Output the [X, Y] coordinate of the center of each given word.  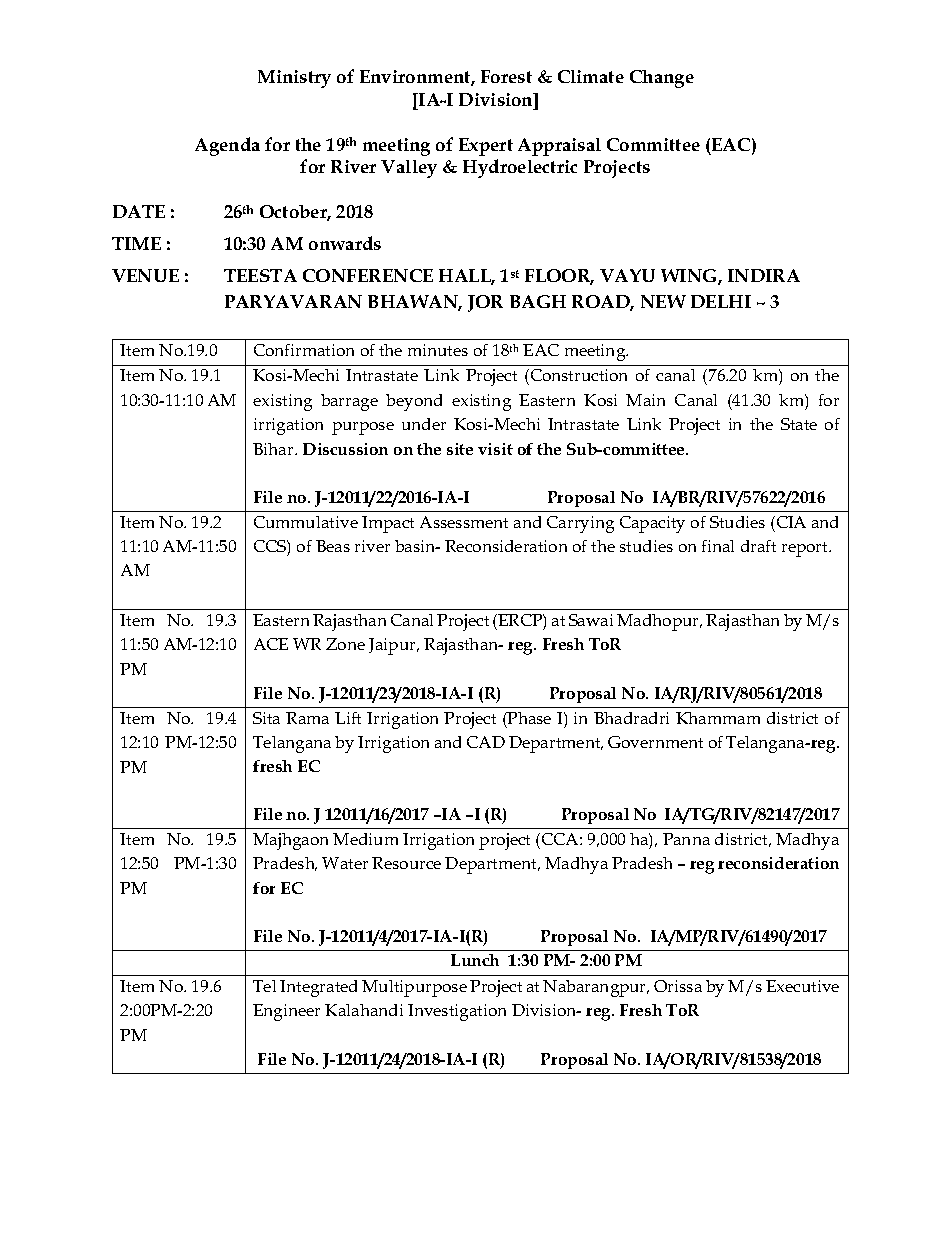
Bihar [274, 449]
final [718, 546]
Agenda [227, 146]
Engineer [286, 1012]
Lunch [475, 960]
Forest [506, 76]
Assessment [464, 522]
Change [662, 79]
